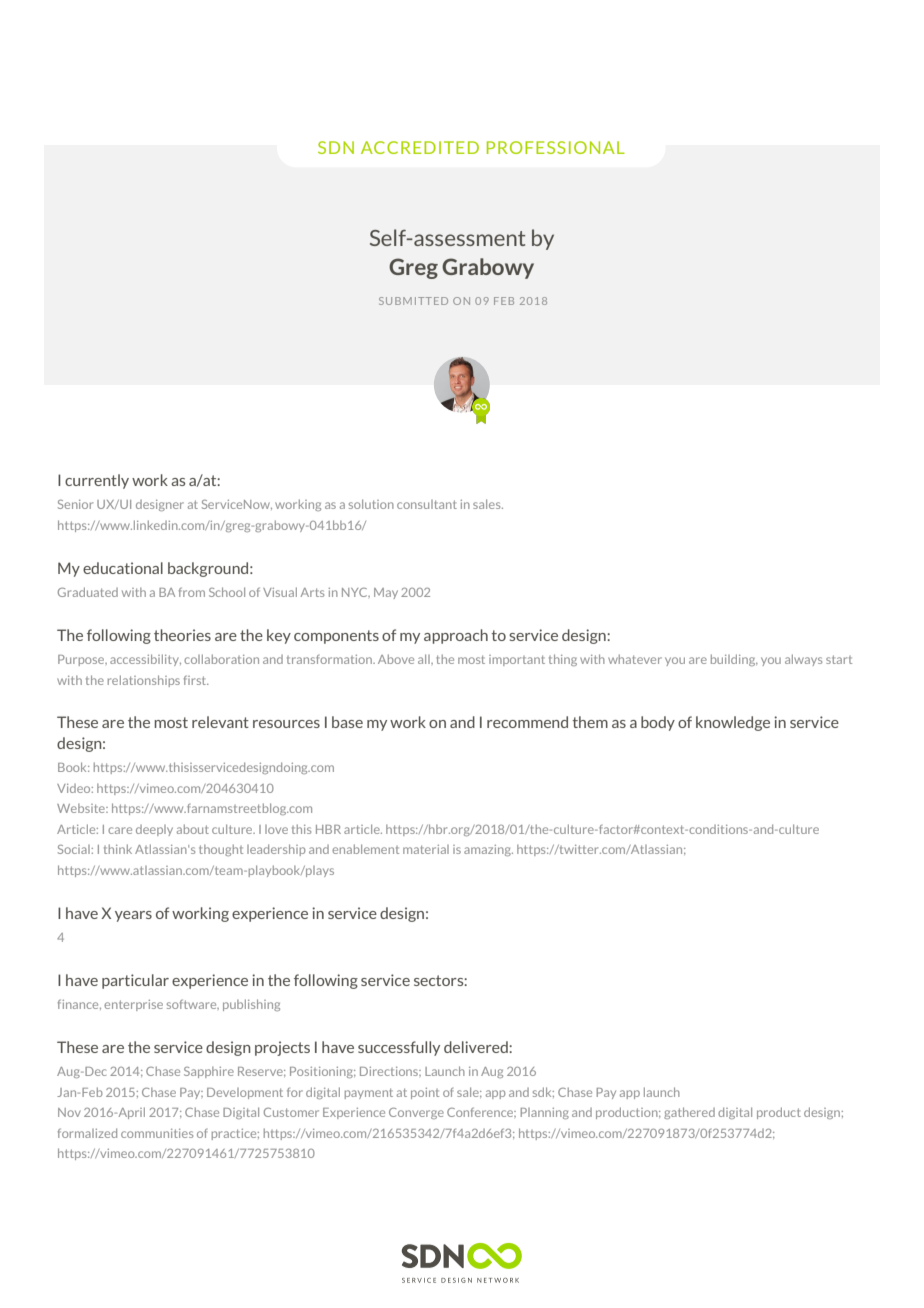 The image size is (924, 1308). Describe the element at coordinates (427, 504) in the document. I see `consultant` at that location.
